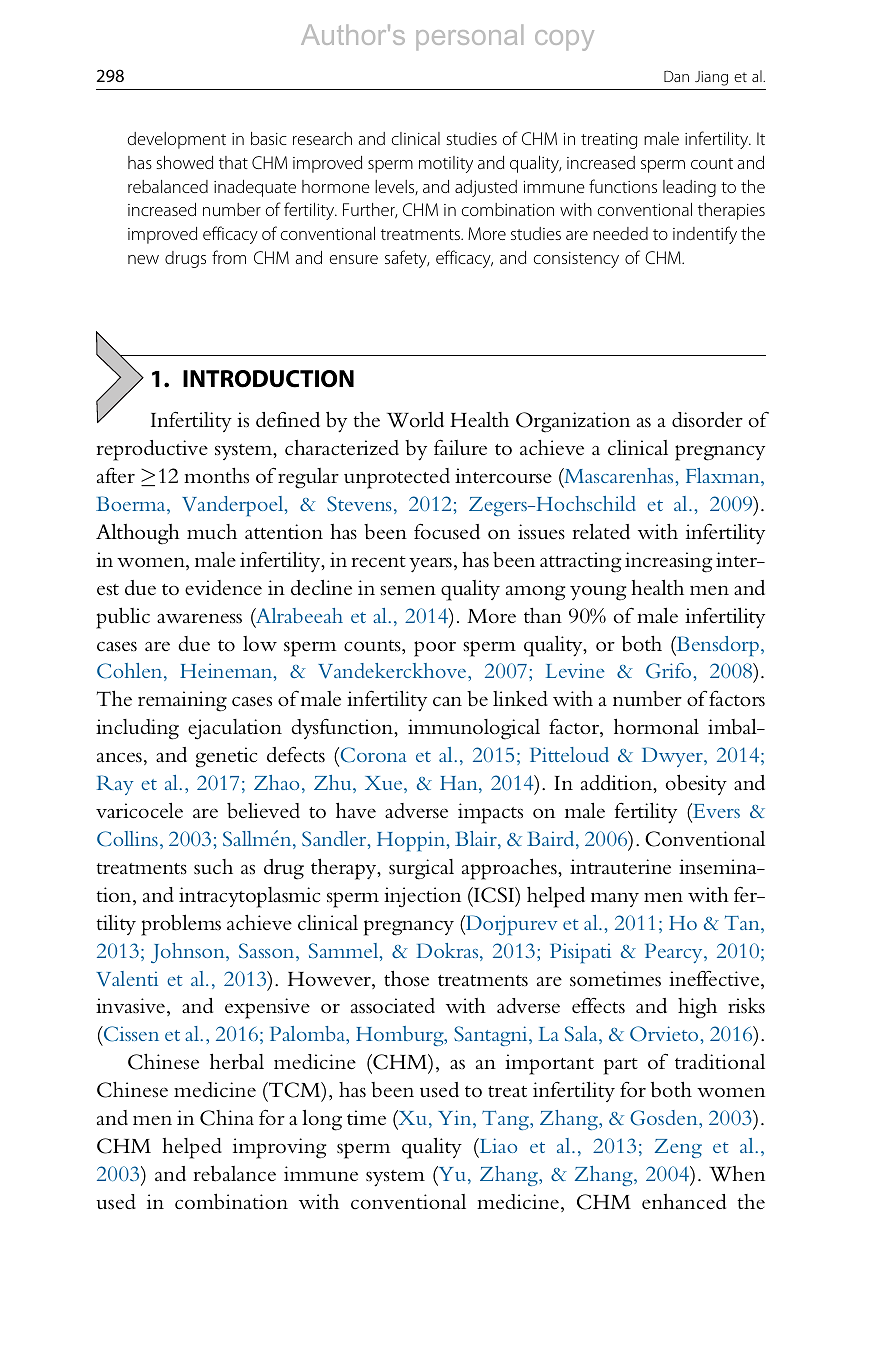 Image resolution: width=896 pixels, height=1345 pixels. Describe the element at coordinates (469, 37) in the image. I see `personal` at that location.
